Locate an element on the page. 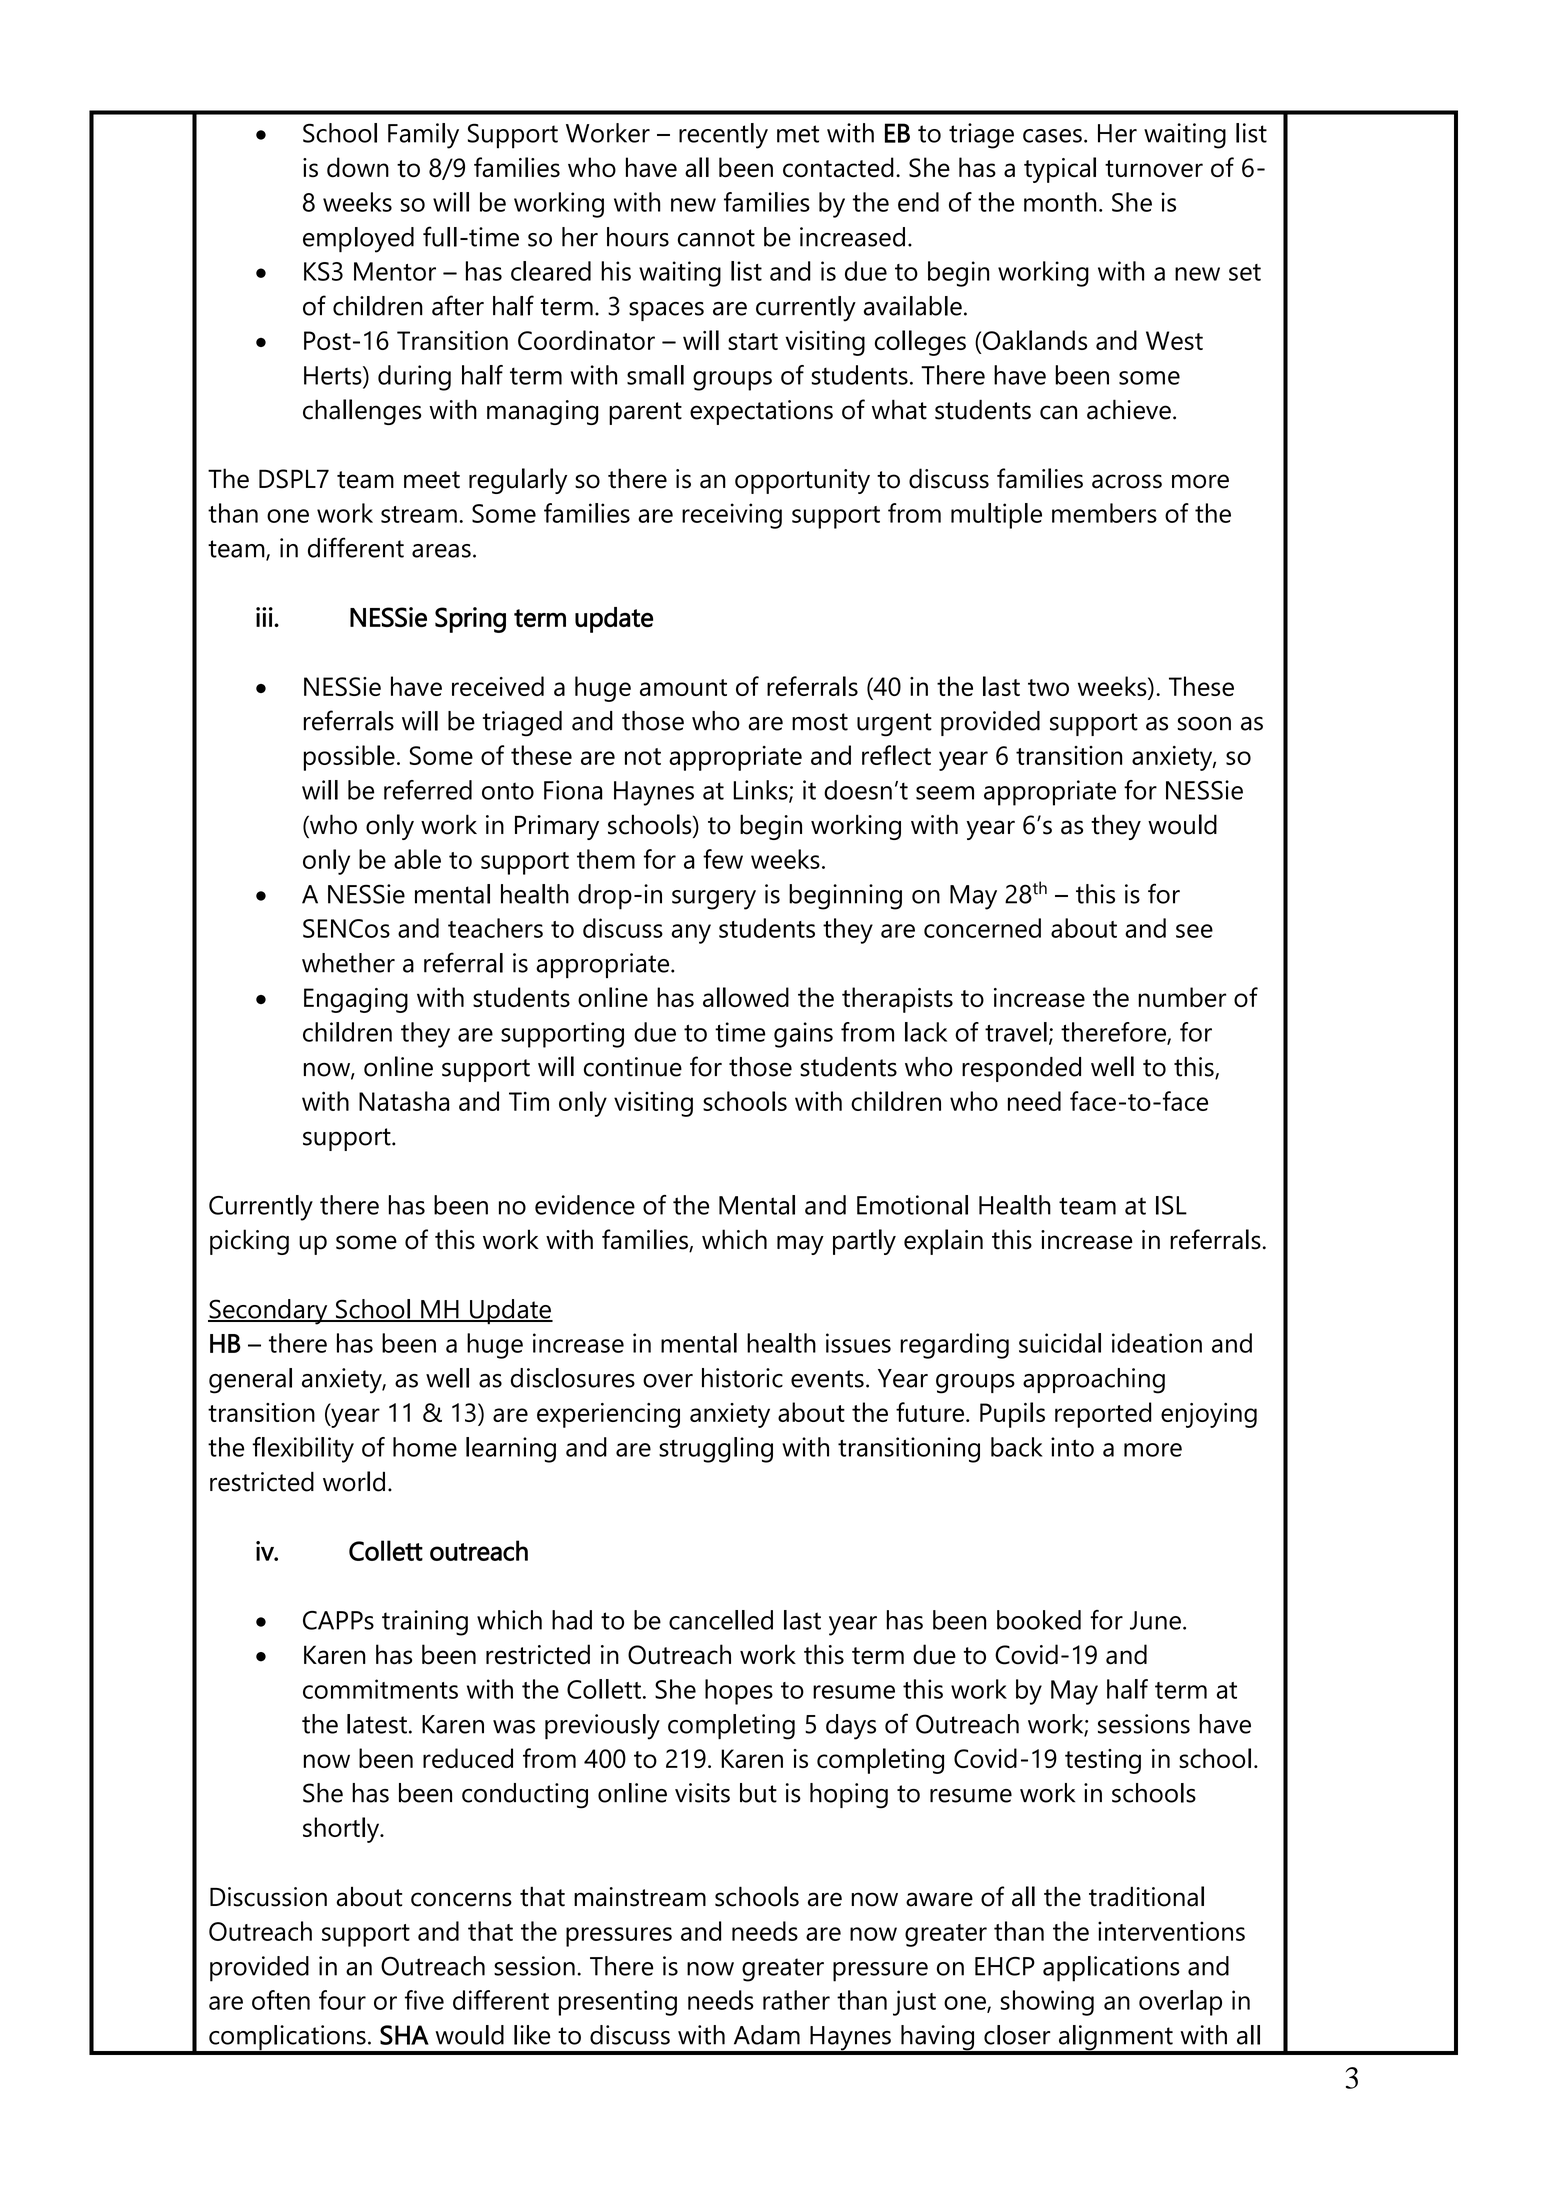 The height and width of the document is (2189, 1547). rather is located at coordinates (796, 2000).
